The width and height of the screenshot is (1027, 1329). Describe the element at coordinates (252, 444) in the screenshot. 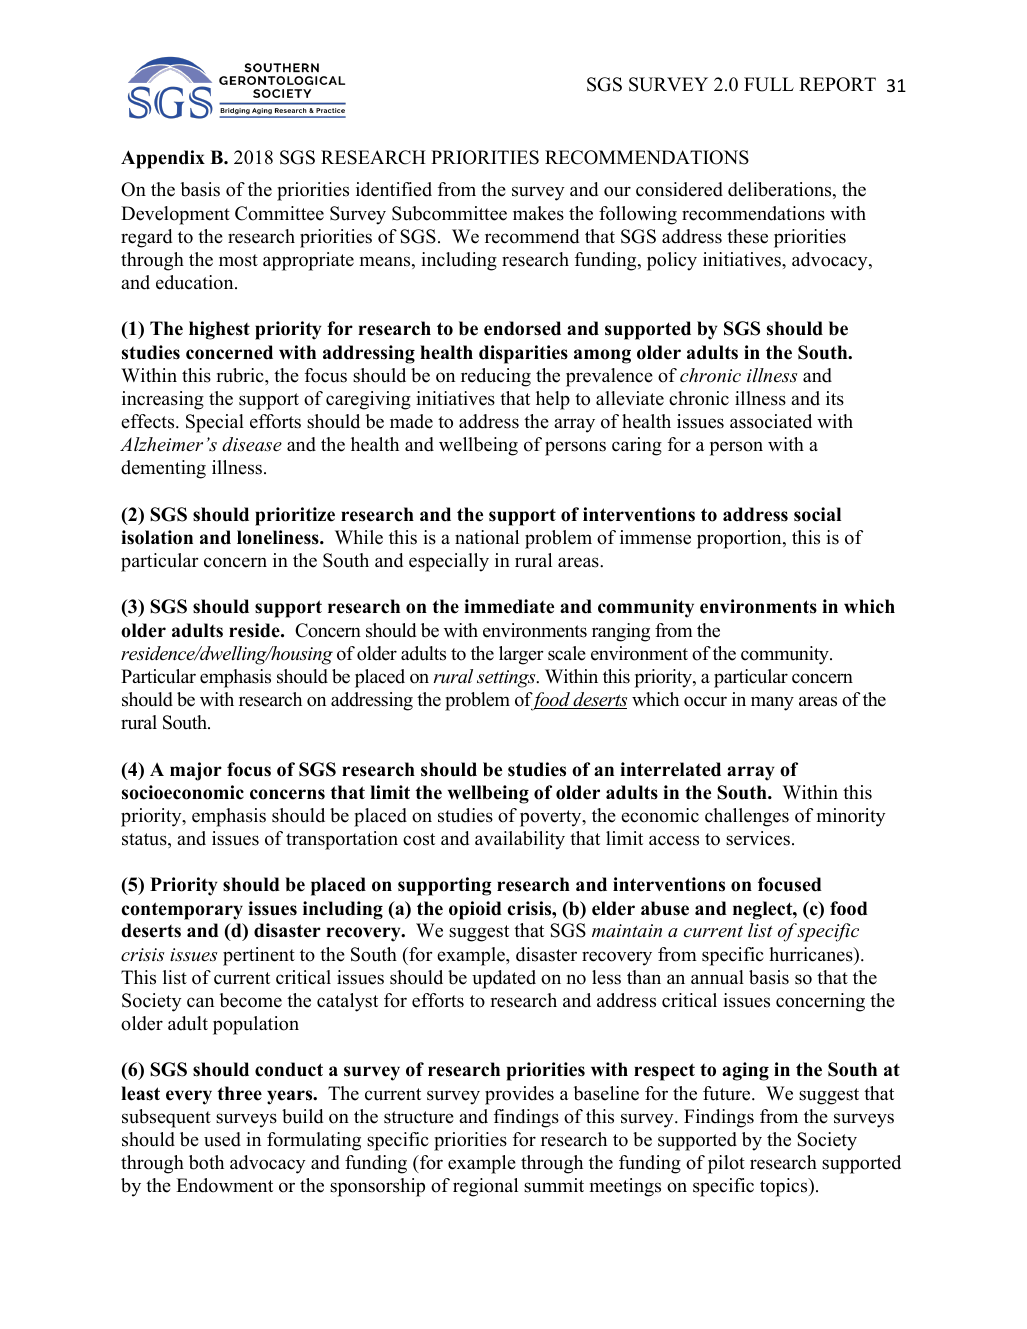

I see `disease` at that location.
